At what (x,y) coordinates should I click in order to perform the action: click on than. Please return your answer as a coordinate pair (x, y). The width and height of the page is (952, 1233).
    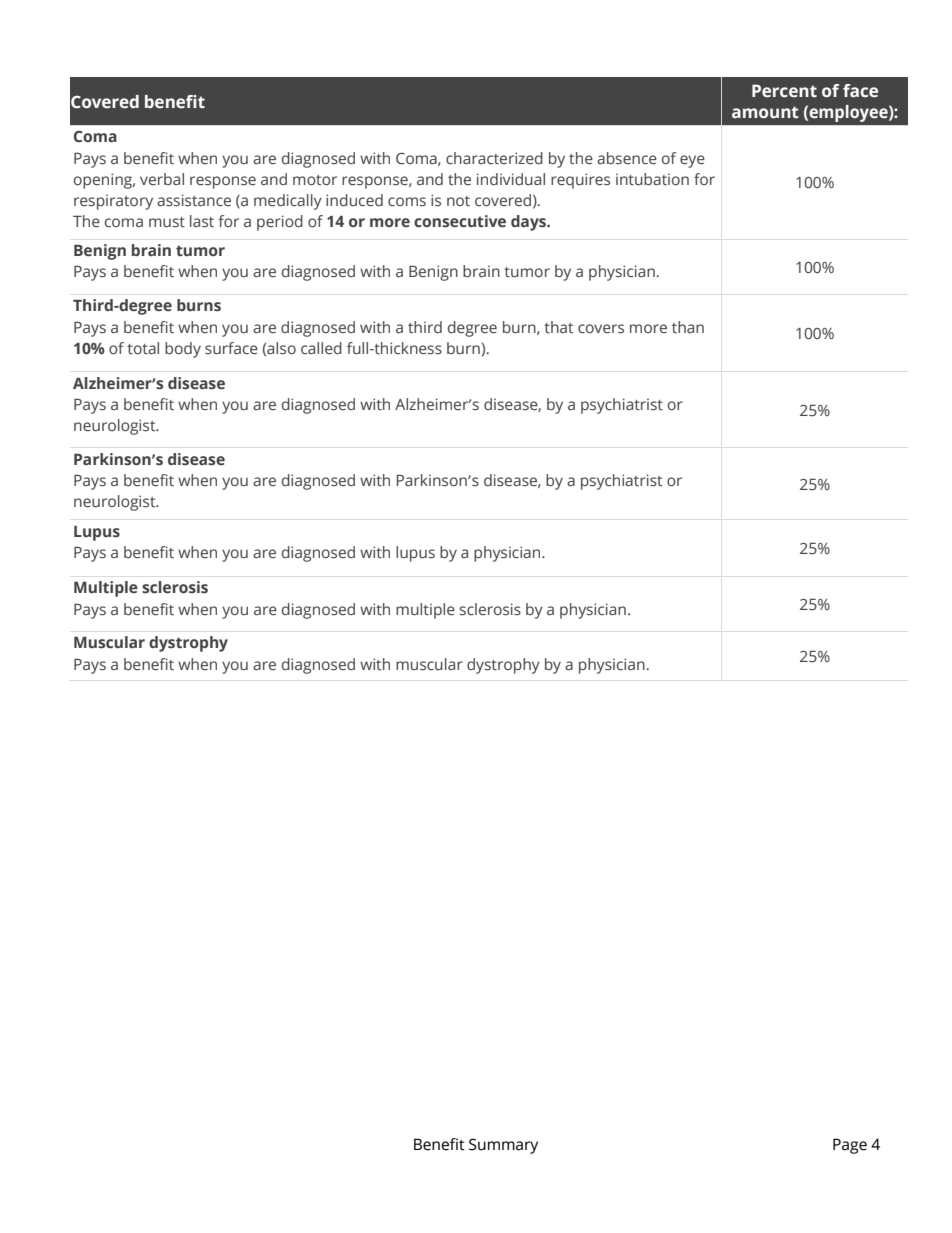
    Looking at the image, I should click on (688, 327).
